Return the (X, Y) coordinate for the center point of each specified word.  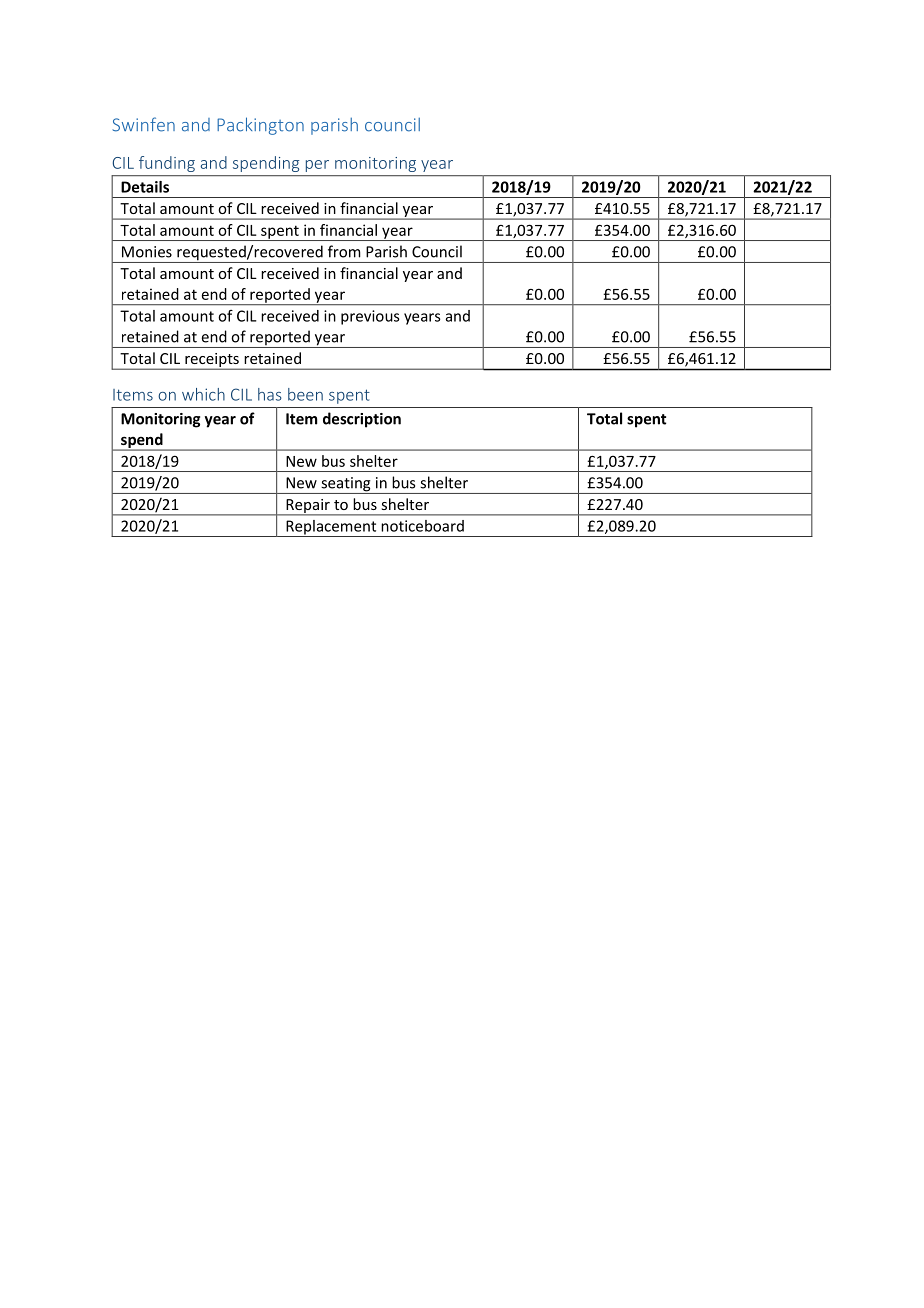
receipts (212, 361)
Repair (308, 507)
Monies (147, 252)
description (362, 420)
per (317, 166)
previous (370, 317)
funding (167, 164)
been (305, 394)
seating (346, 485)
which (203, 394)
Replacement (331, 528)
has (270, 394)
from (344, 251)
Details (145, 187)
